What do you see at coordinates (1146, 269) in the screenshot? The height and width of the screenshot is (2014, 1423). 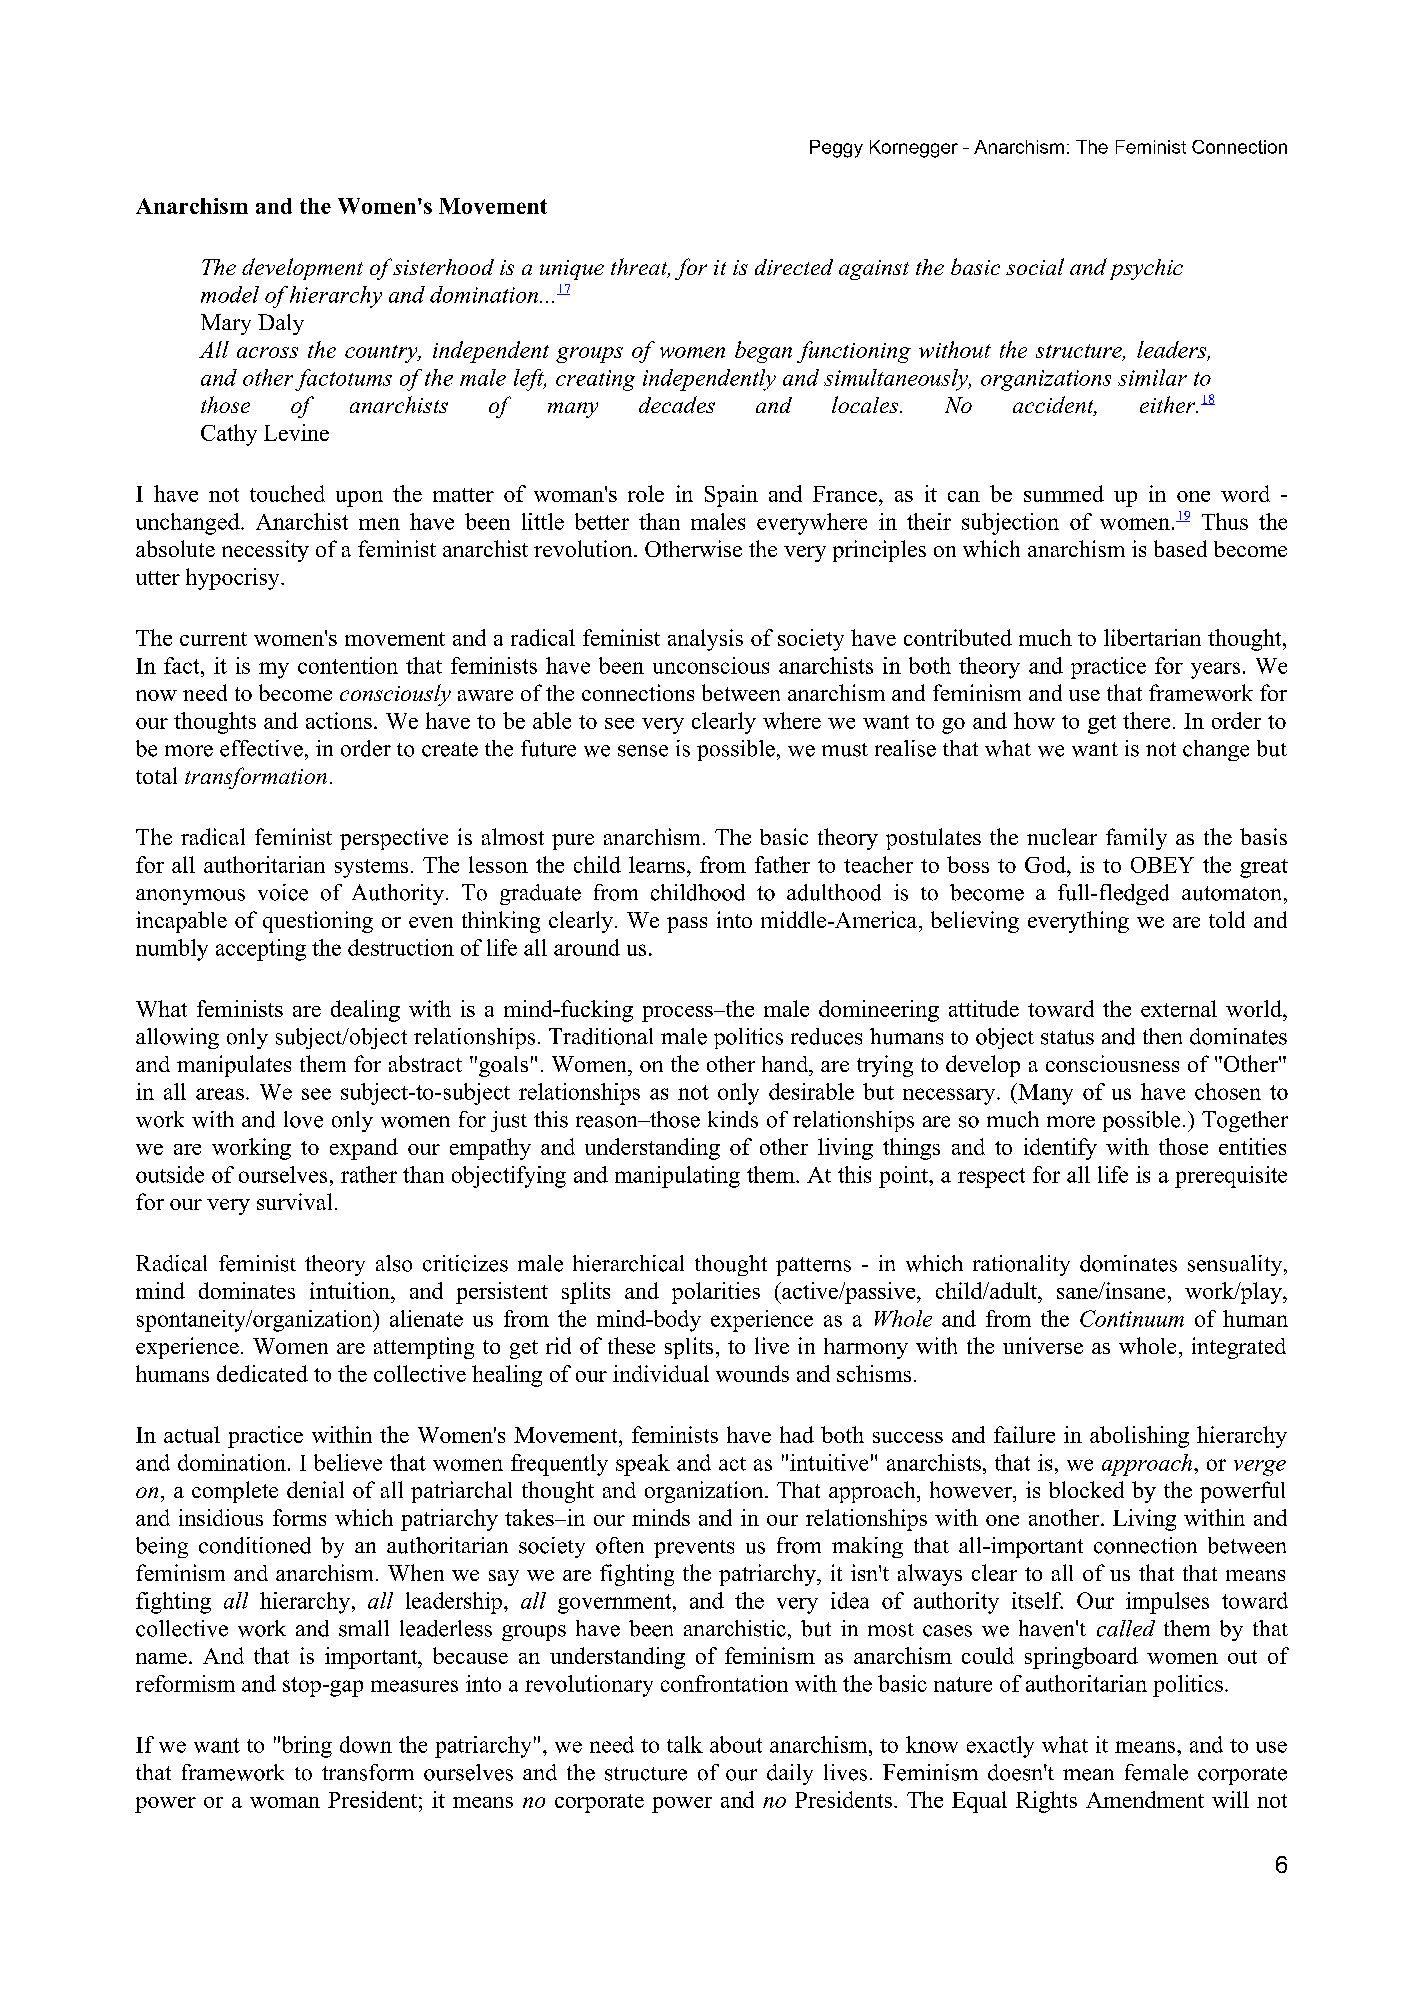 I see `psychic` at bounding box center [1146, 269].
